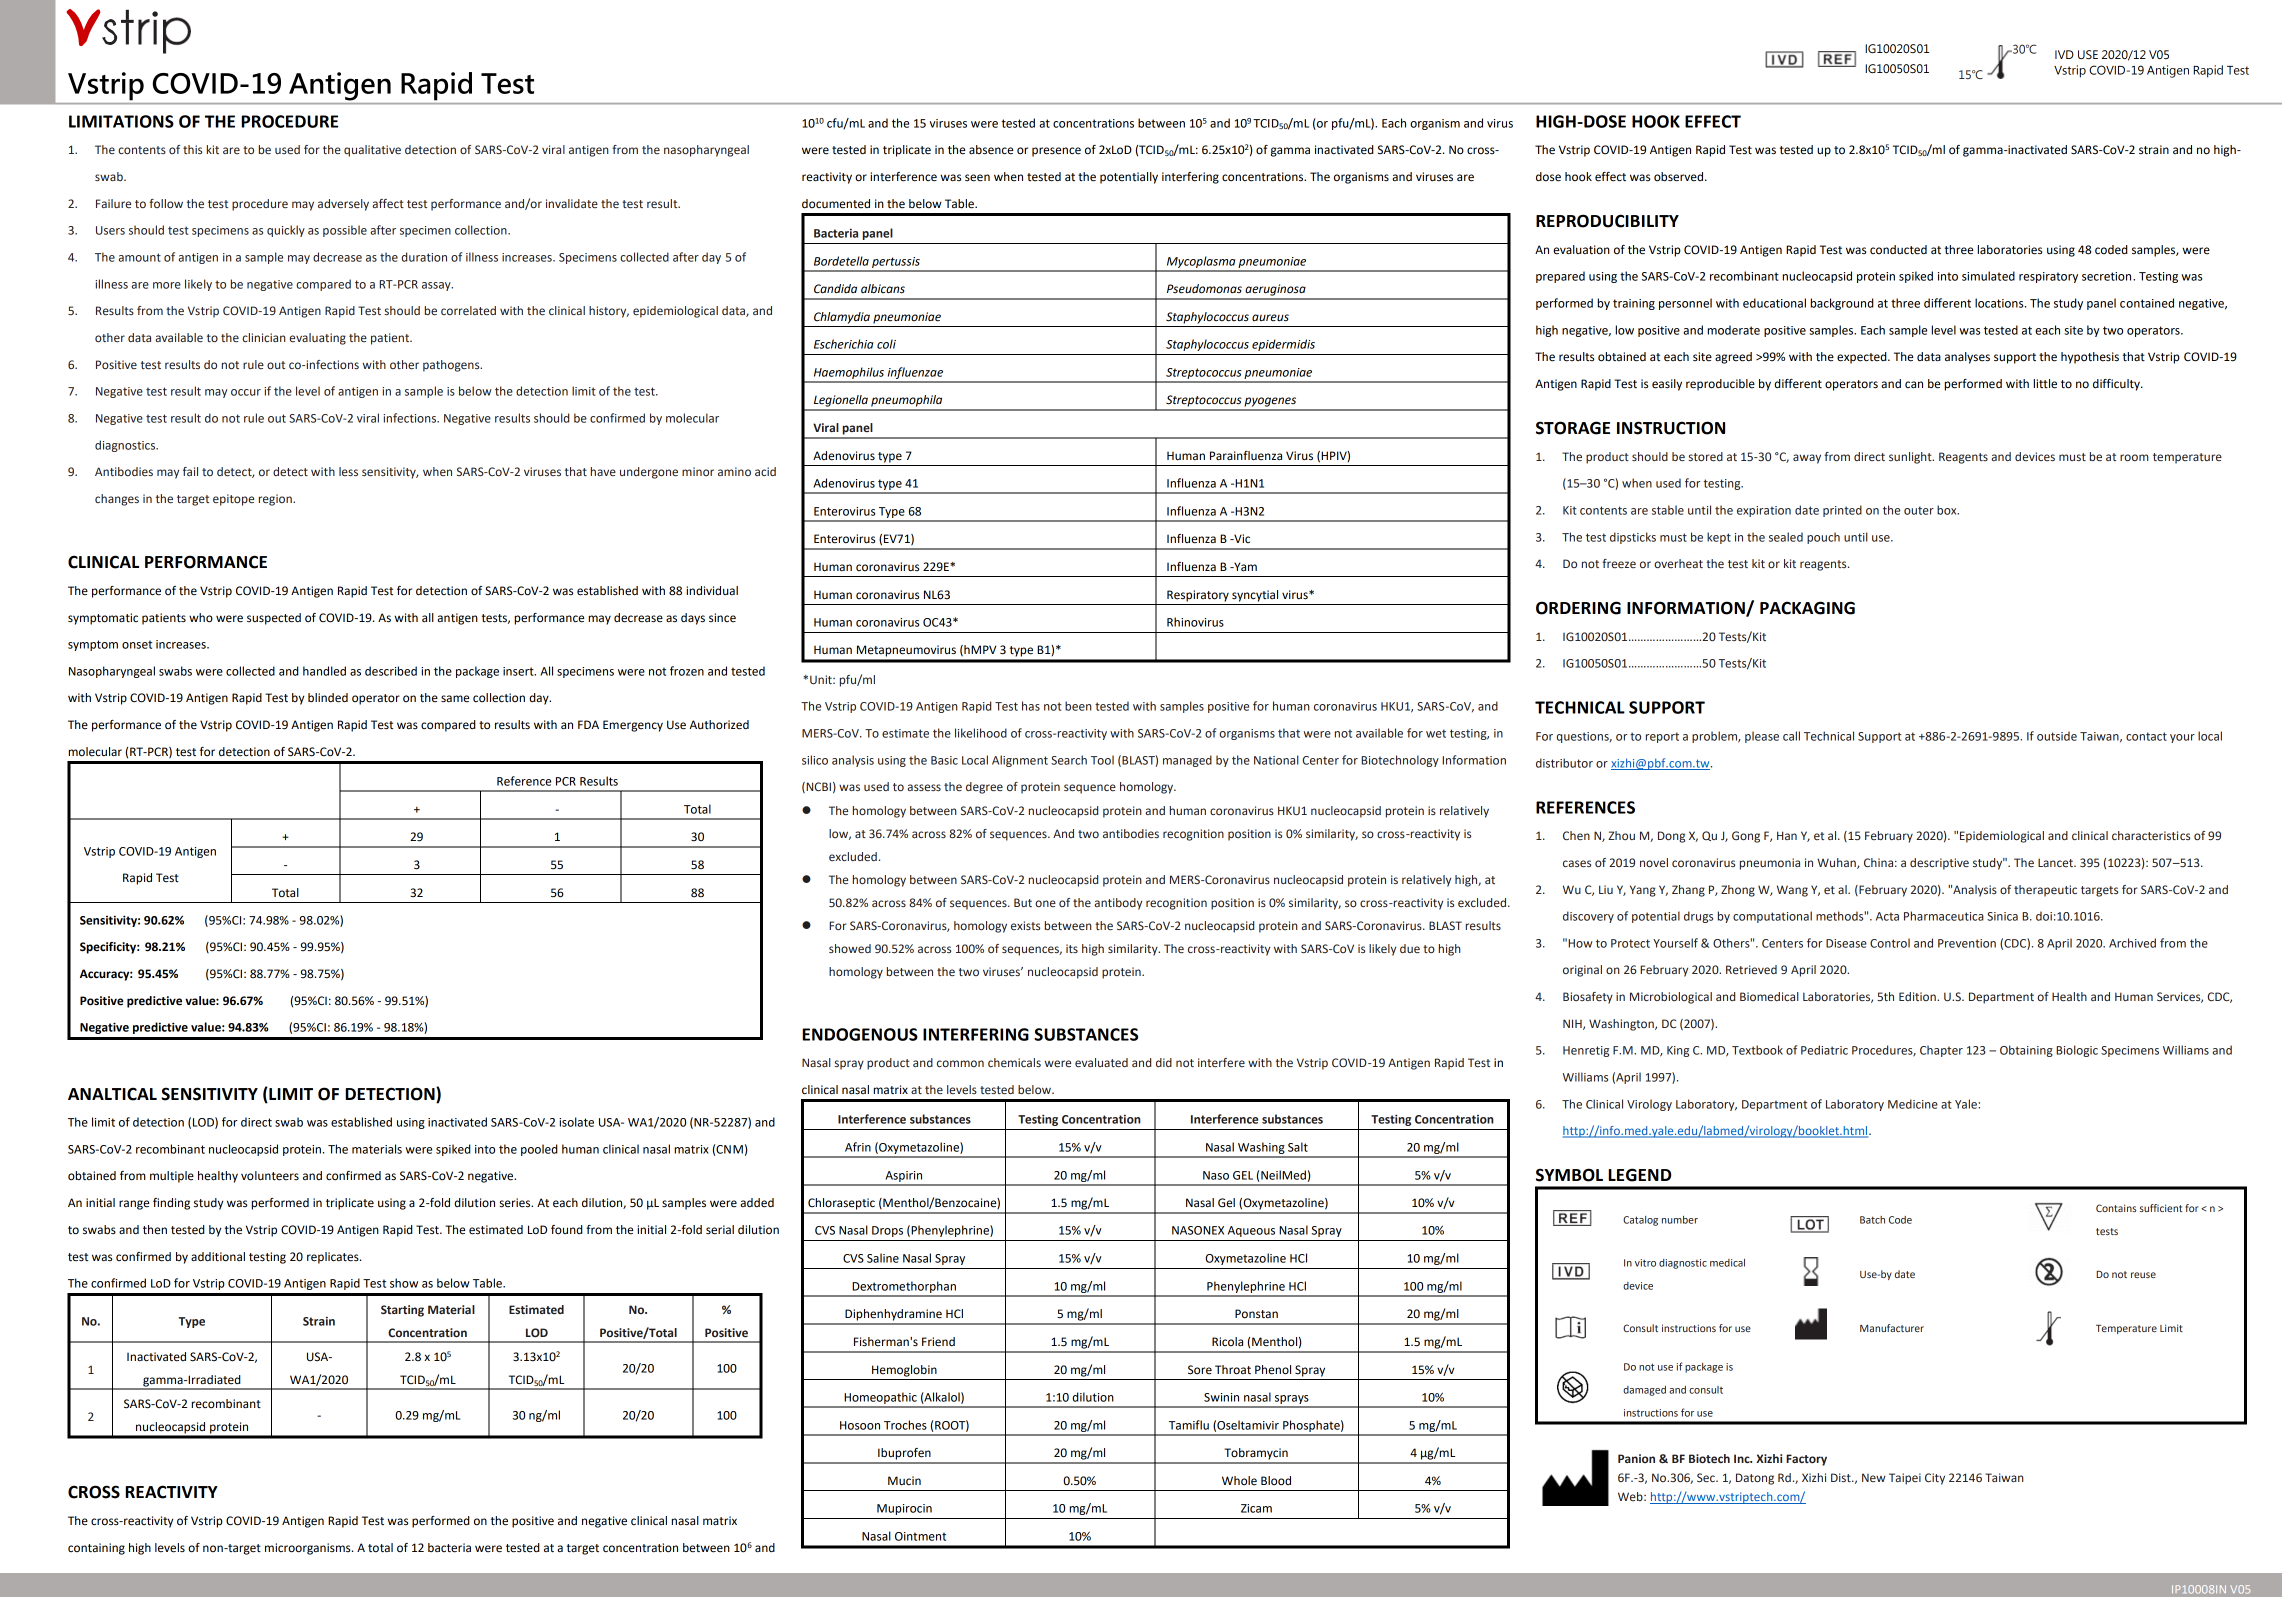 The width and height of the image is (2282, 1613). What do you see at coordinates (96, 1549) in the image?
I see `containing` at bounding box center [96, 1549].
